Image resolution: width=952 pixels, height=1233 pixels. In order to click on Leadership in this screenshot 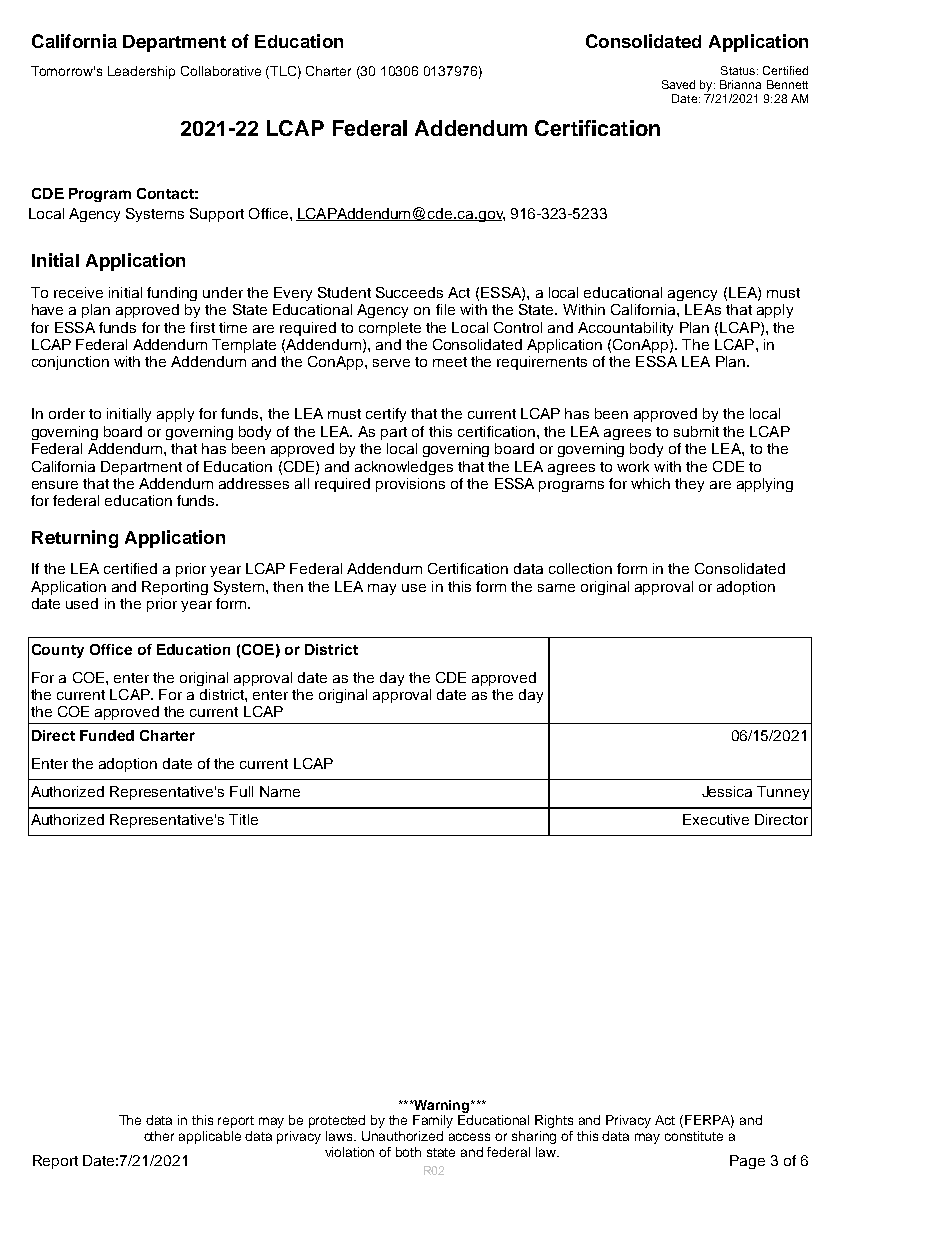, I will do `click(141, 72)`.
